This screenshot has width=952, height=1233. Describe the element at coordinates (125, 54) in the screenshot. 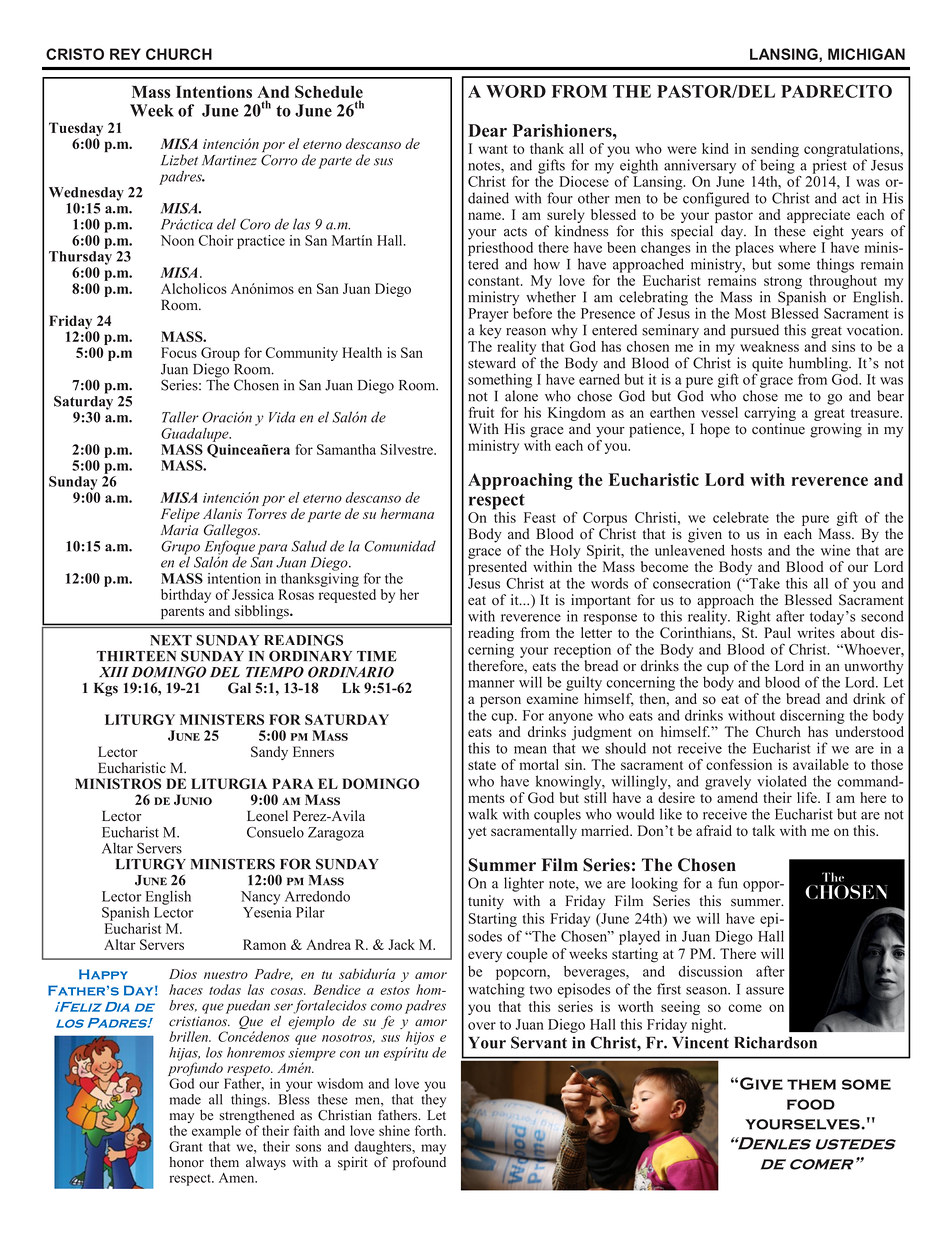

I see `REY` at that location.
